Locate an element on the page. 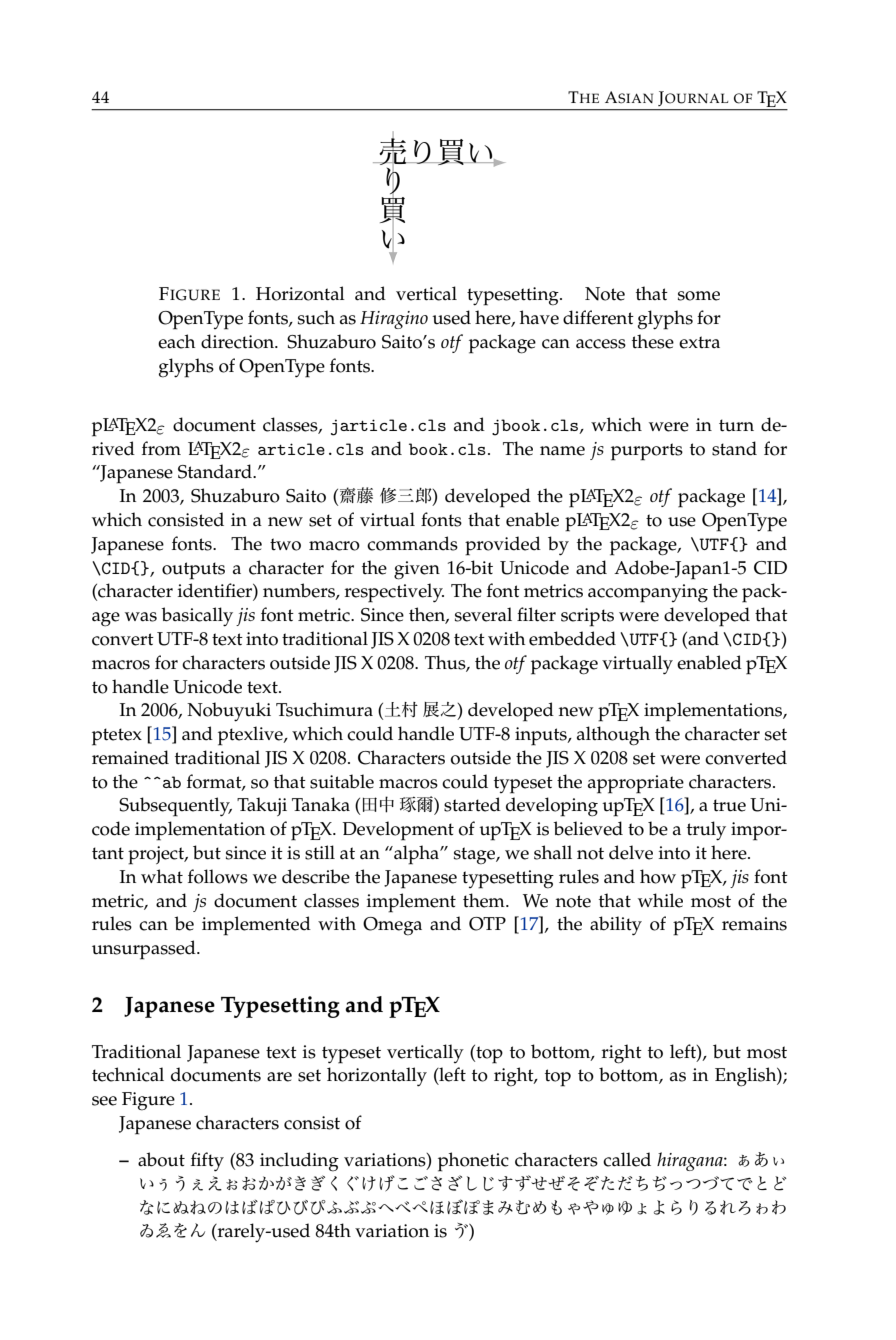 This page has height=1340, width=896. each is located at coordinates (176, 341).
